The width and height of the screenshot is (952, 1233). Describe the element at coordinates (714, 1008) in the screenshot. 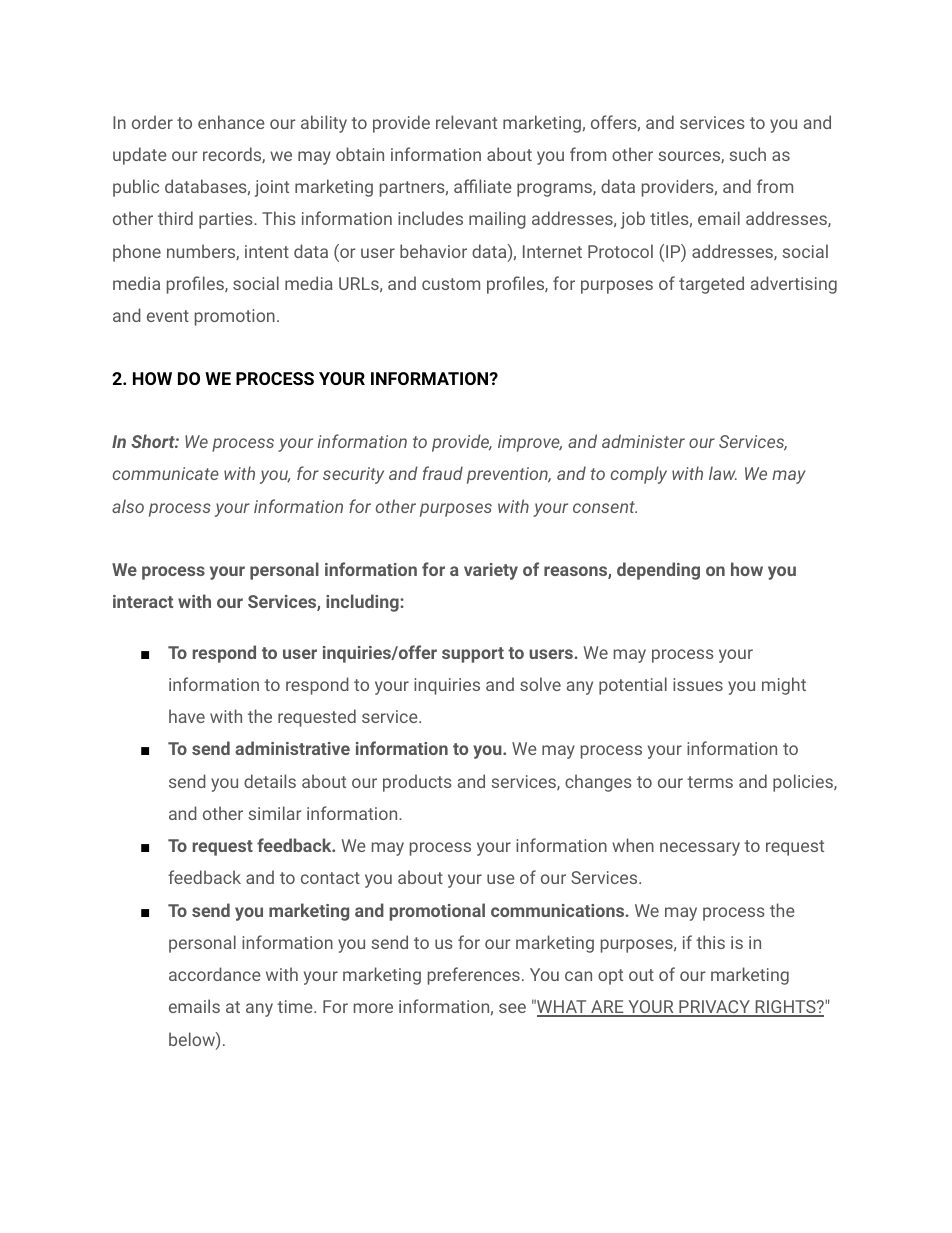

I see `PRIVACY` at that location.
